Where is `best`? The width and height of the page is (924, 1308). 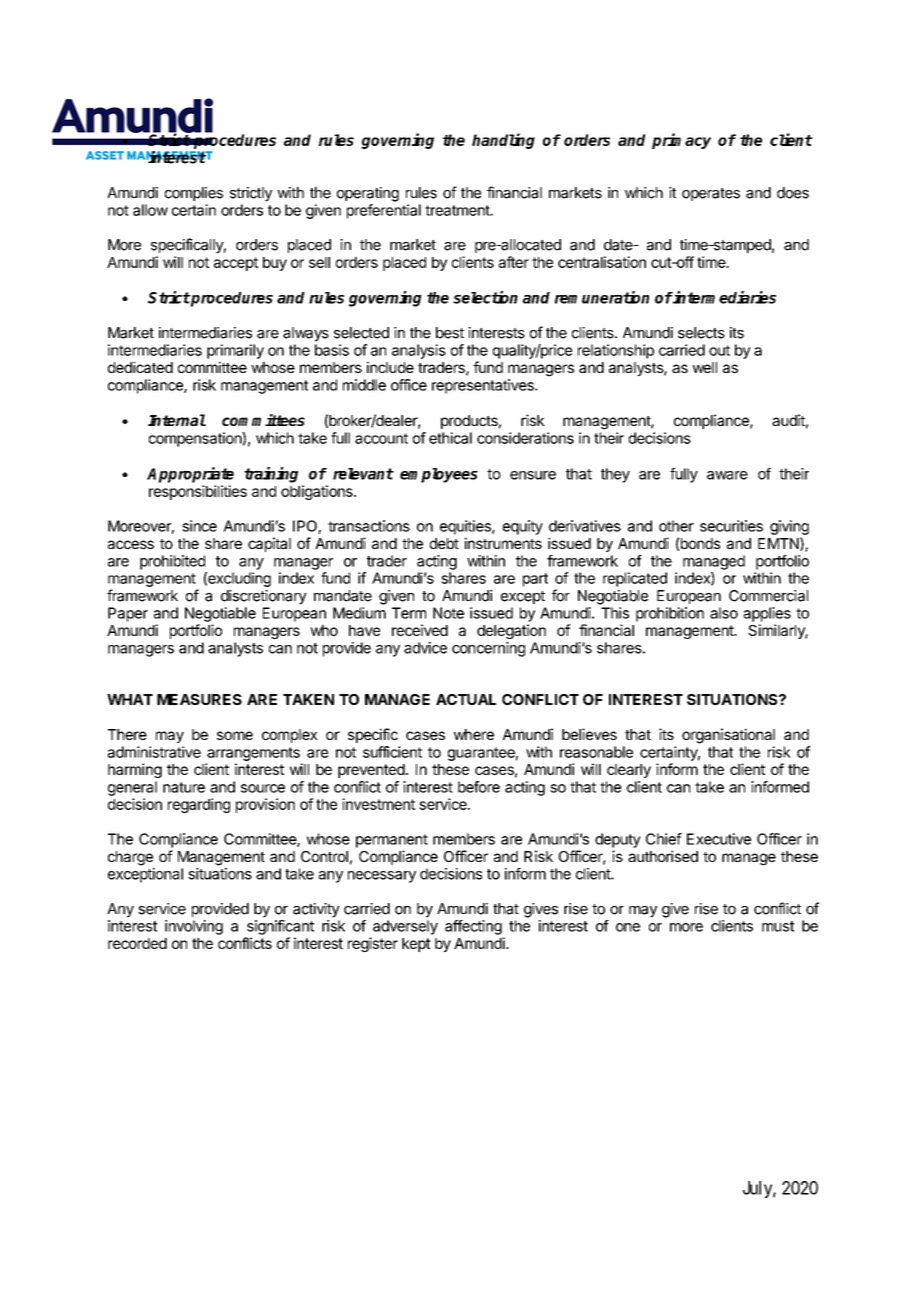
best is located at coordinates (450, 333).
